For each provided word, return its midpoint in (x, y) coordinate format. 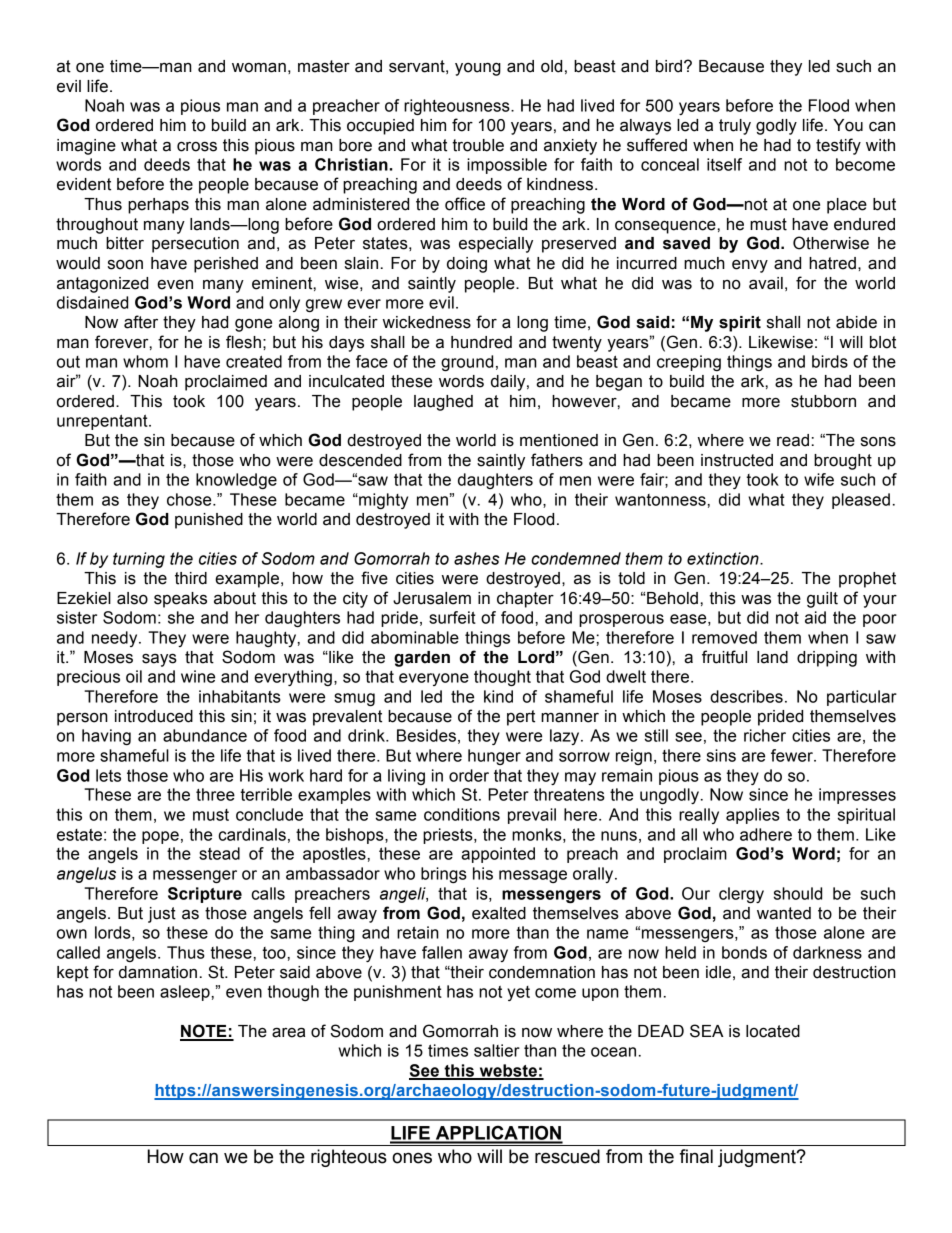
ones (412, 1158)
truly (735, 127)
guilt (822, 600)
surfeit (452, 617)
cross (197, 146)
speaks (180, 600)
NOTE (204, 1032)
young (478, 69)
